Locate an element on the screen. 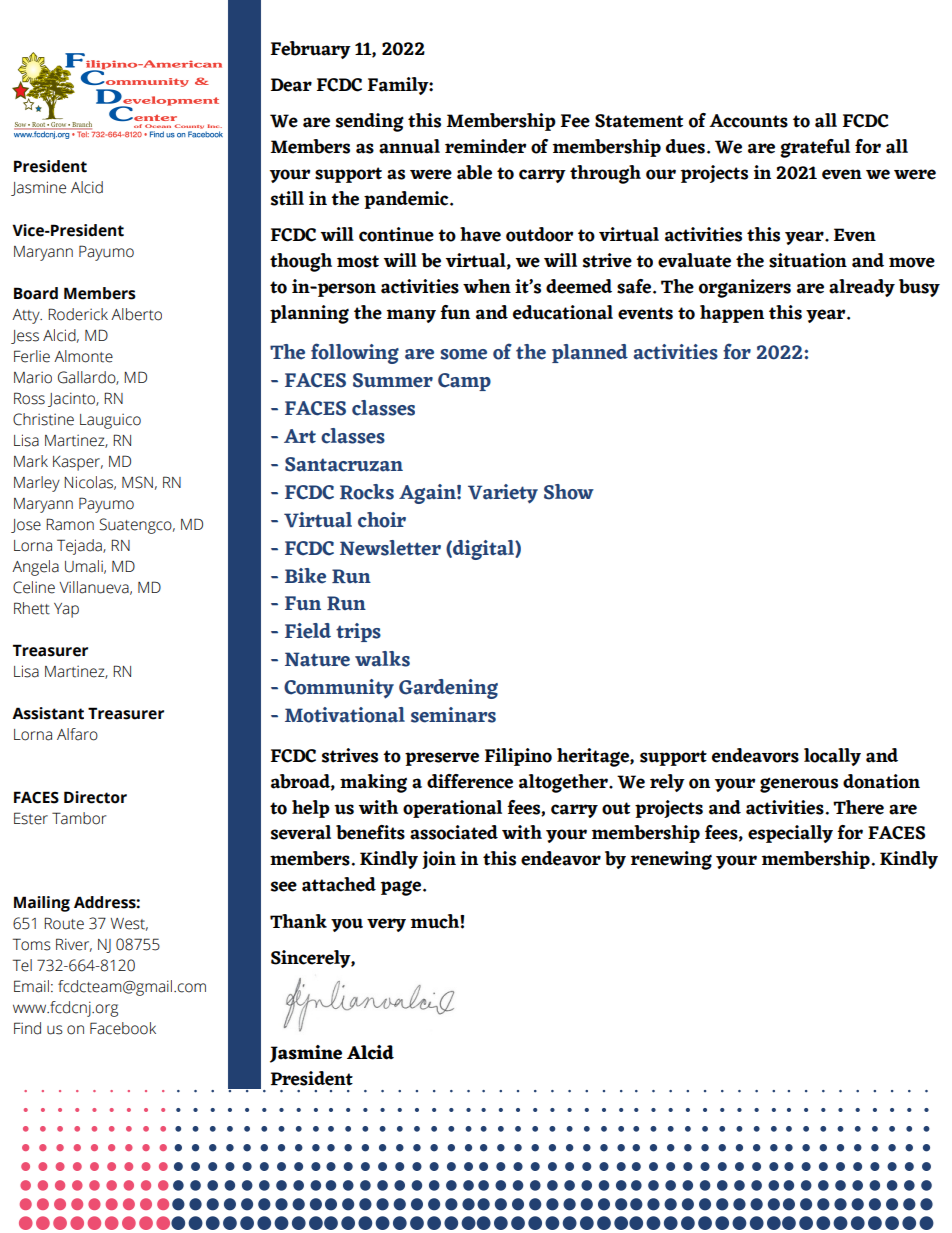 The width and height of the screenshot is (952, 1233). Newsletter is located at coordinates (390, 548).
